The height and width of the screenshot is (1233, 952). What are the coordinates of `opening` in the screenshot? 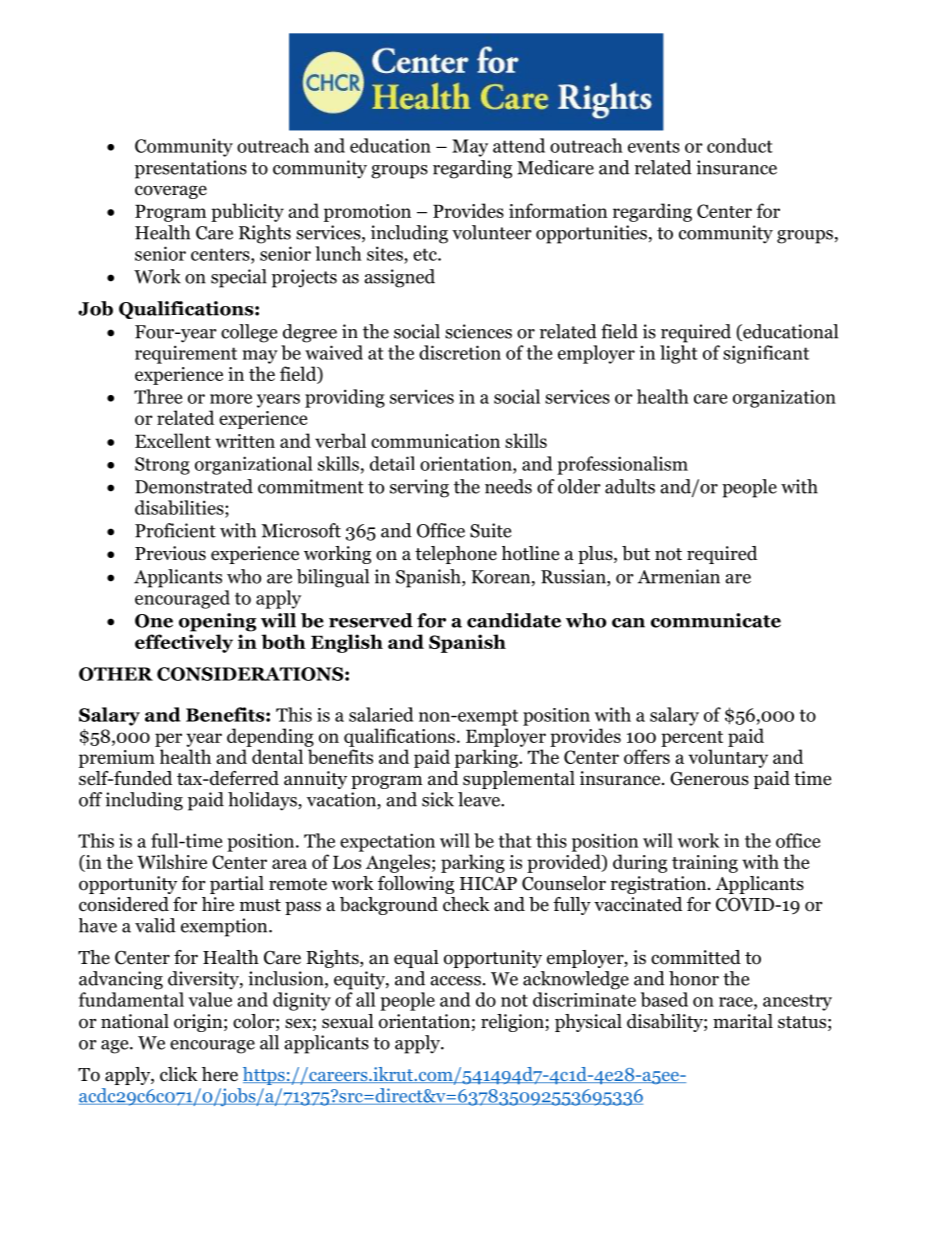 It's located at (217, 622).
